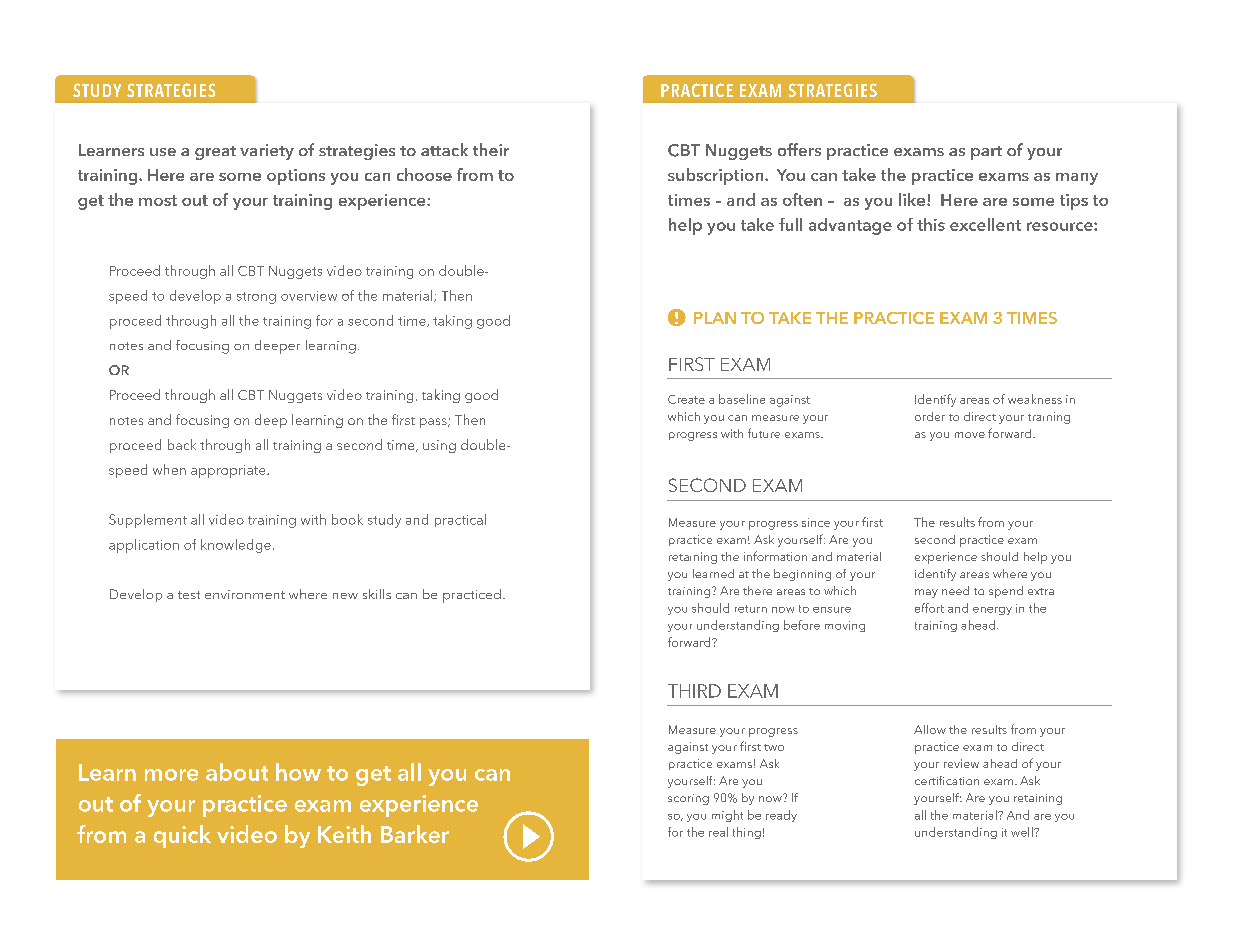  I want to click on need, so click(955, 590).
